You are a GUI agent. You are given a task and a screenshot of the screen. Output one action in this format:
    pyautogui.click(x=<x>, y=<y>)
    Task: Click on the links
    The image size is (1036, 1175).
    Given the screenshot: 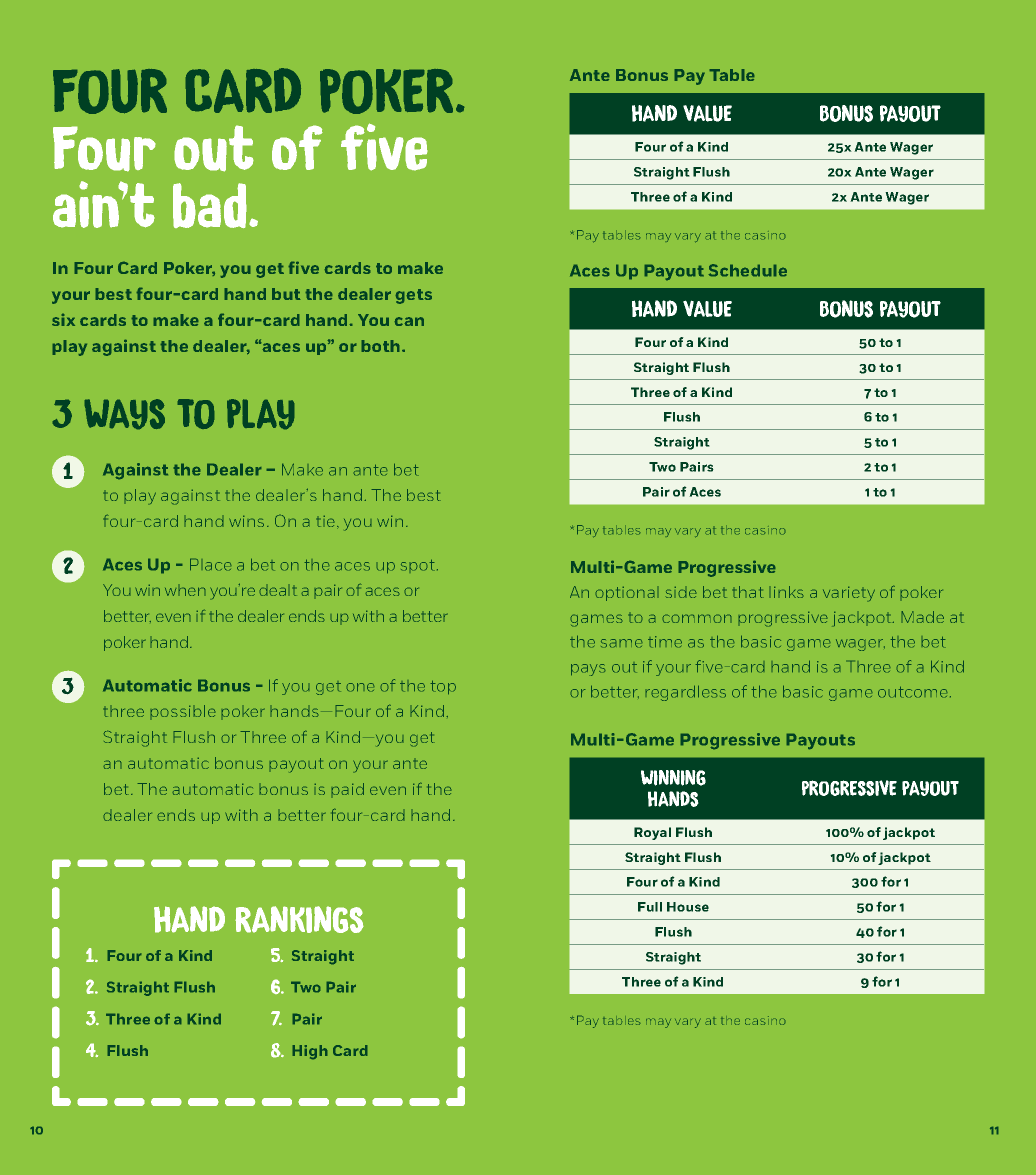 What is the action you would take?
    pyautogui.click(x=786, y=592)
